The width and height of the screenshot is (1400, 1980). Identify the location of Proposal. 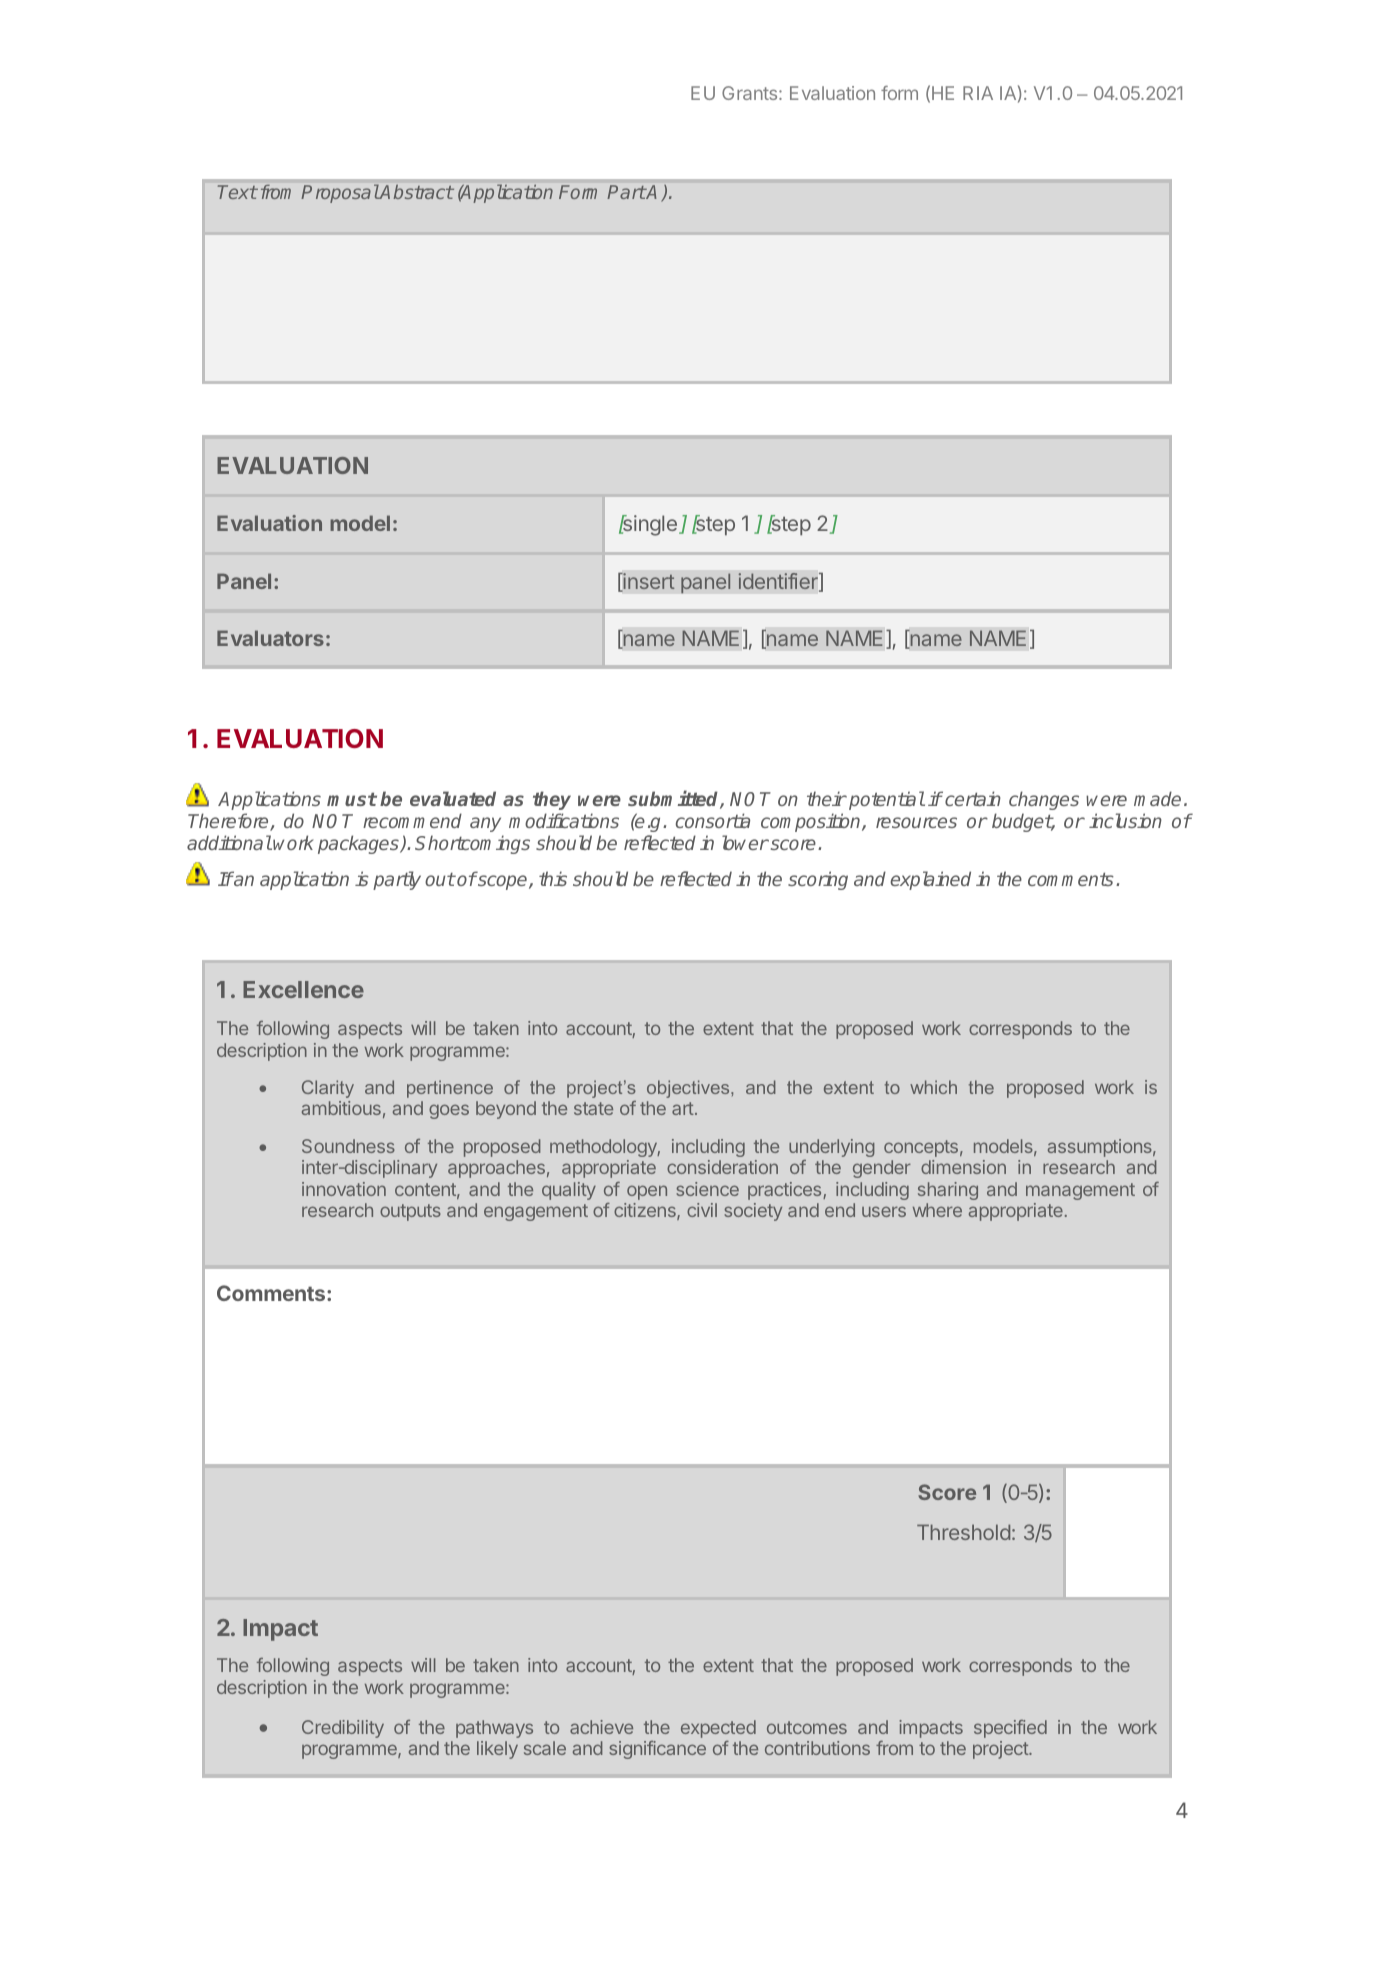
(340, 193).
